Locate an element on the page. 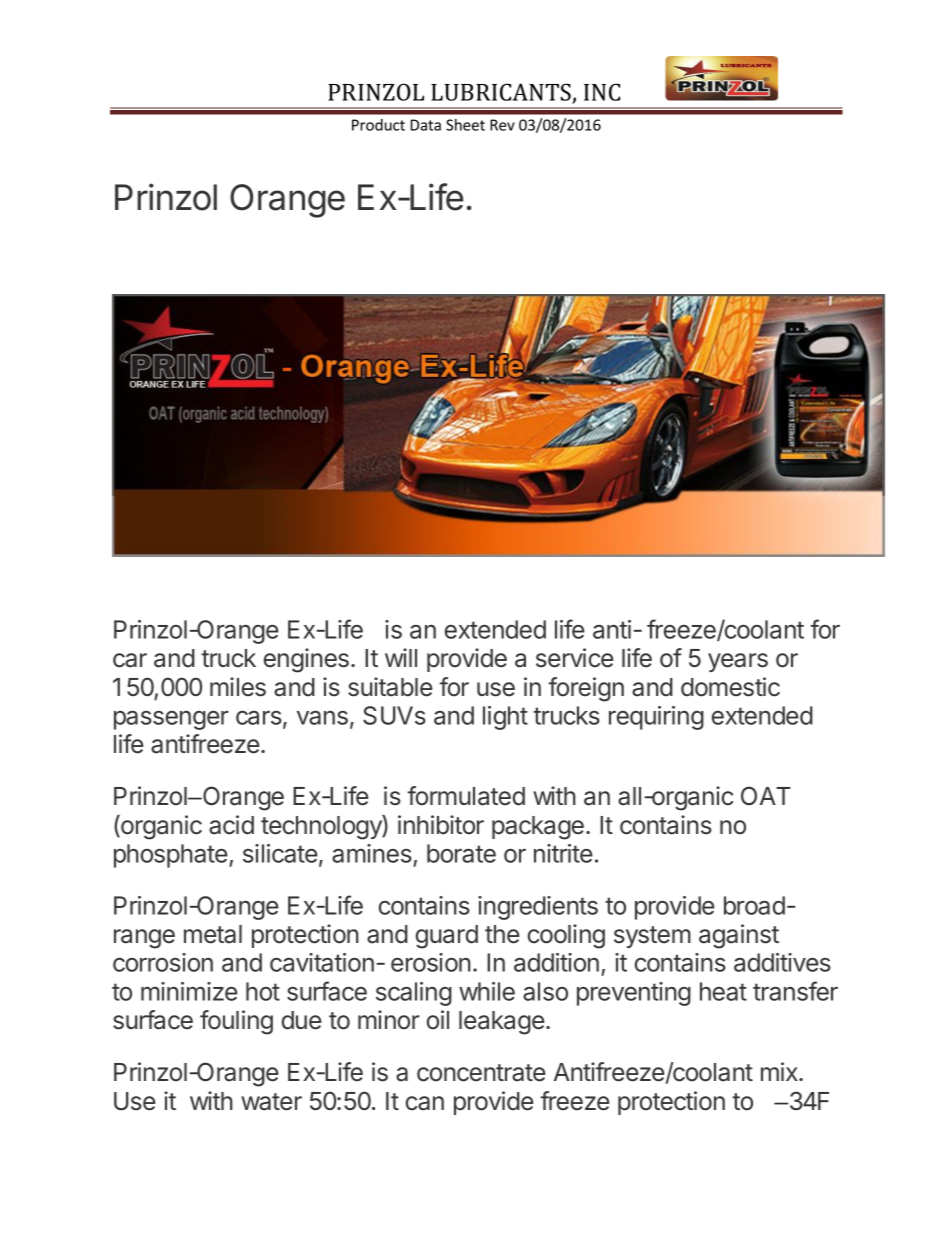  mix is located at coordinates (780, 1071).
